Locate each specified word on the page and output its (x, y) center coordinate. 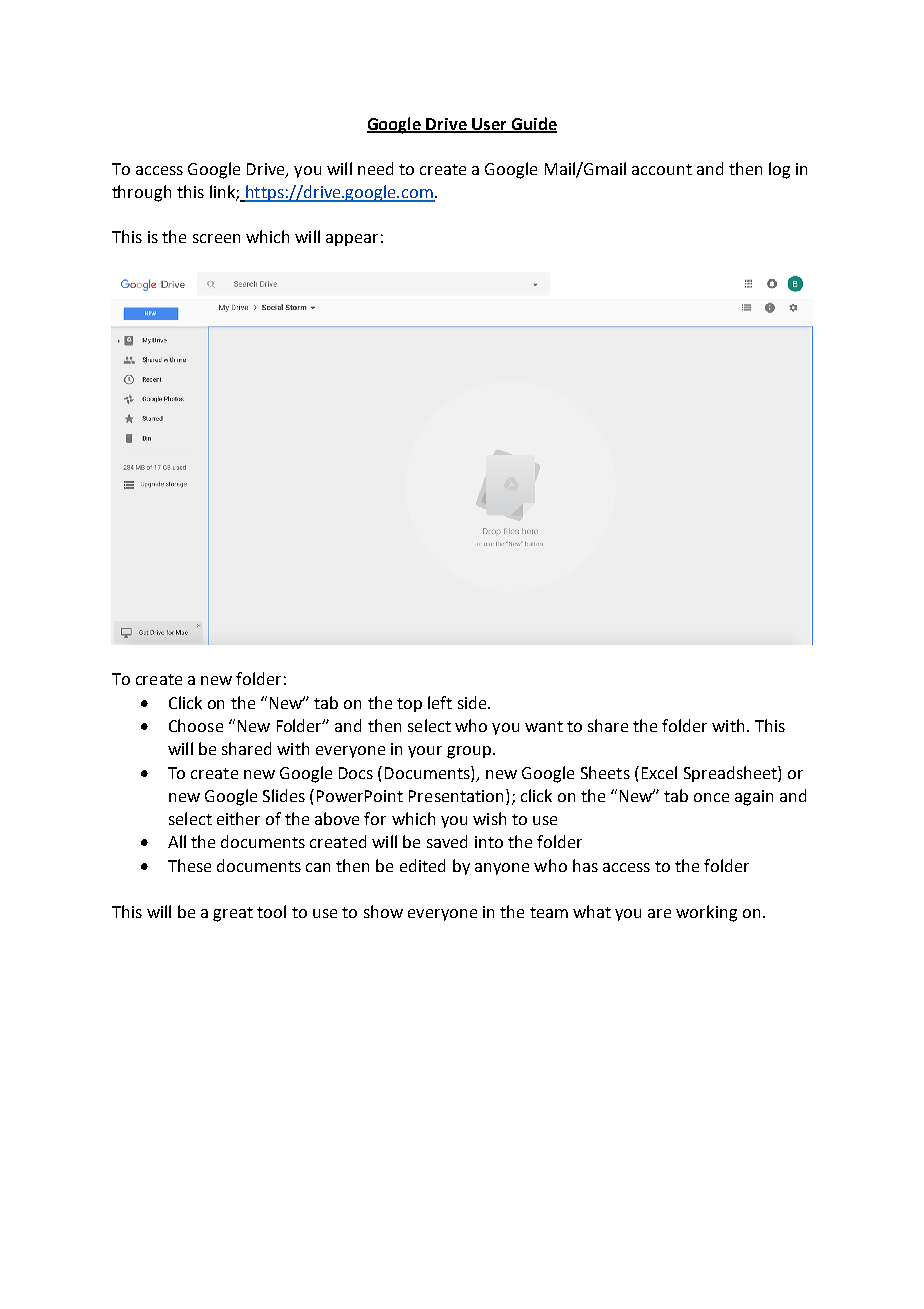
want (544, 726)
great (233, 914)
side (473, 702)
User (489, 125)
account (662, 169)
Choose (196, 725)
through (141, 193)
